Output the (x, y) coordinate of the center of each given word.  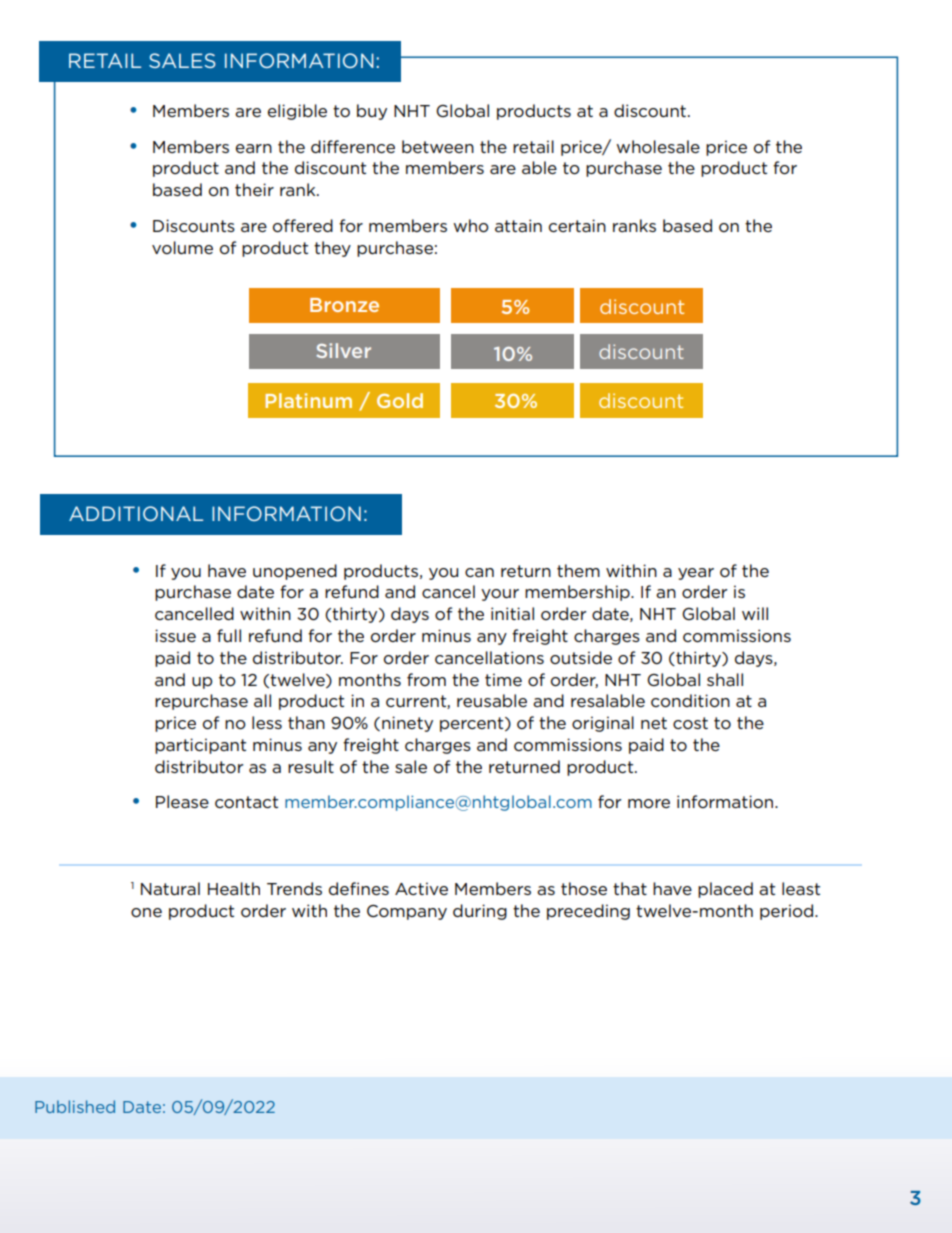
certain (577, 225)
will (755, 613)
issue (175, 635)
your (500, 595)
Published (75, 1106)
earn (254, 148)
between (438, 146)
